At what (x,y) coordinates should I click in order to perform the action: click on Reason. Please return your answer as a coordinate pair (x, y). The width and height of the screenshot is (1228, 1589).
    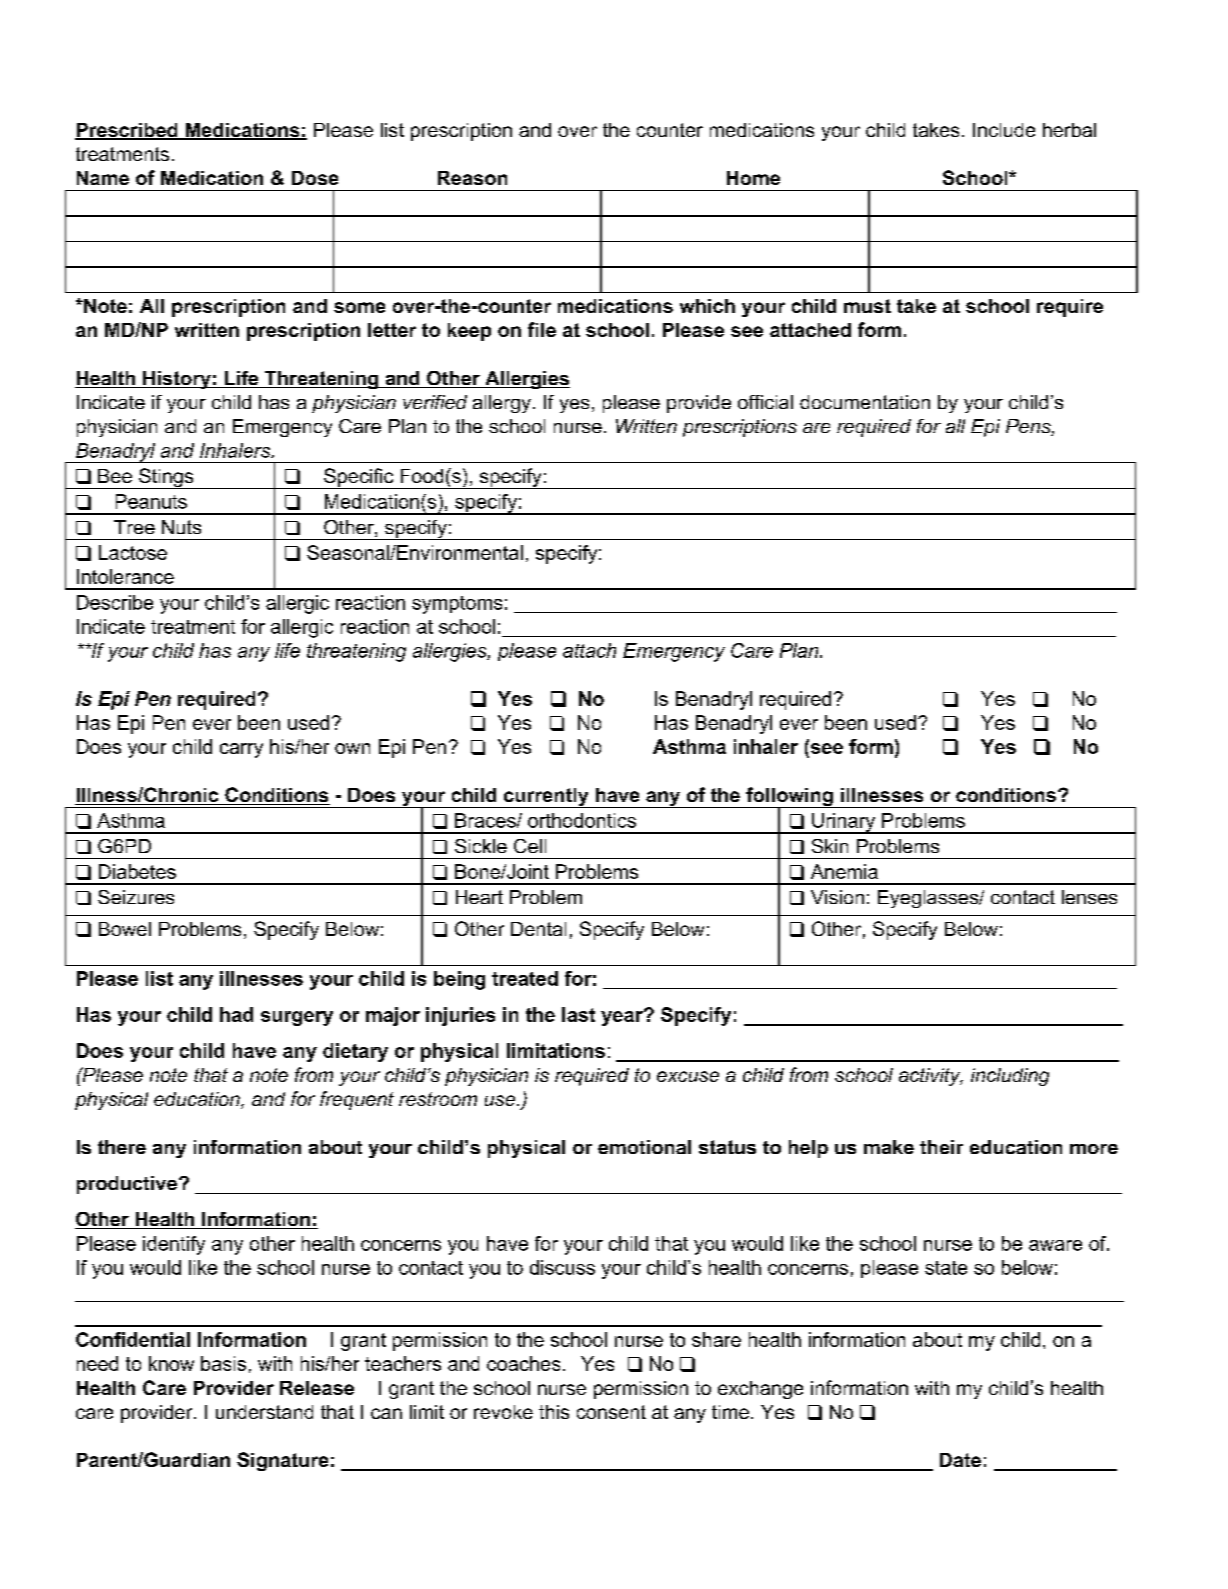
    Looking at the image, I should click on (472, 178).
